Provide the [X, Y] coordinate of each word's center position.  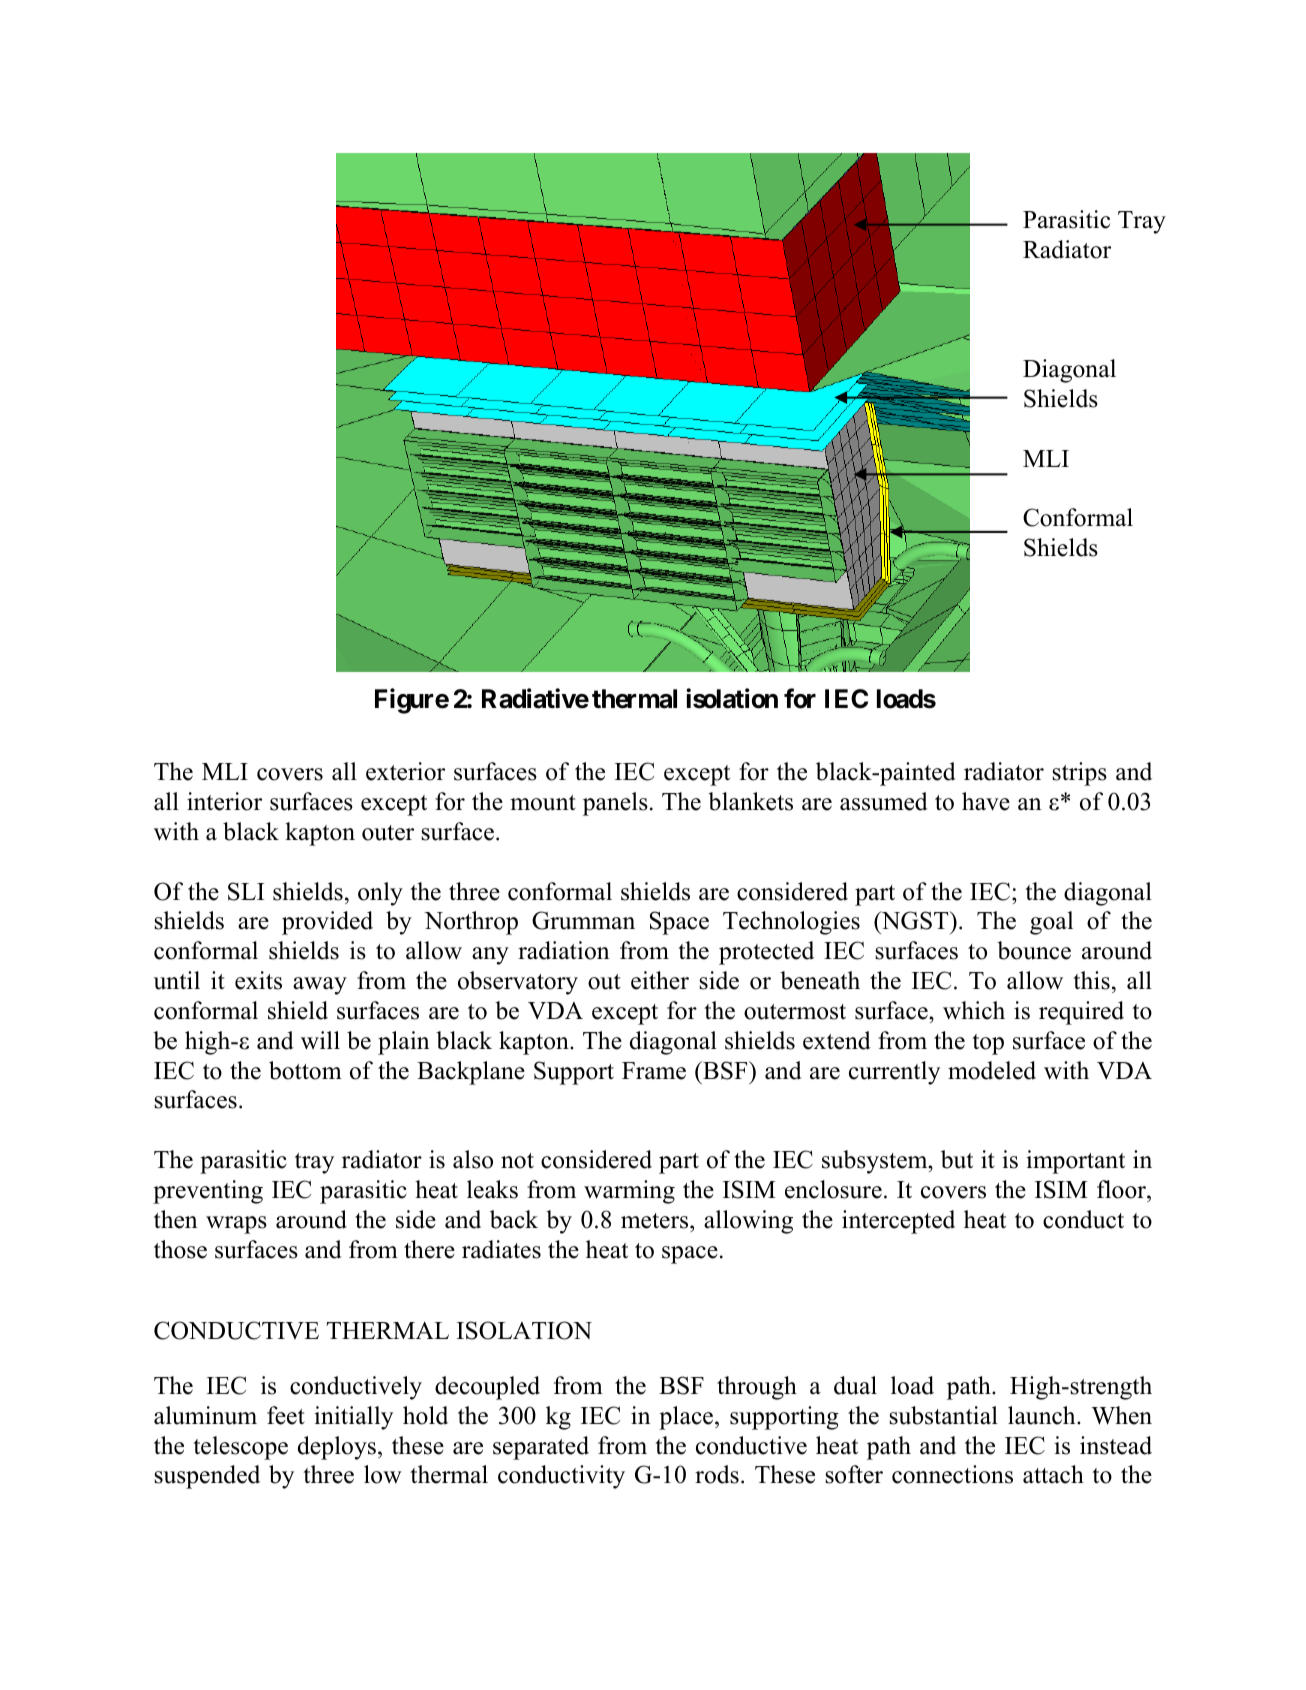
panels [615, 804]
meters [656, 1221]
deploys [337, 1448]
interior [224, 801]
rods [717, 1474]
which [974, 1010]
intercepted [898, 1222]
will [320, 1040]
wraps [236, 1225]
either [660, 980]
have [986, 801]
